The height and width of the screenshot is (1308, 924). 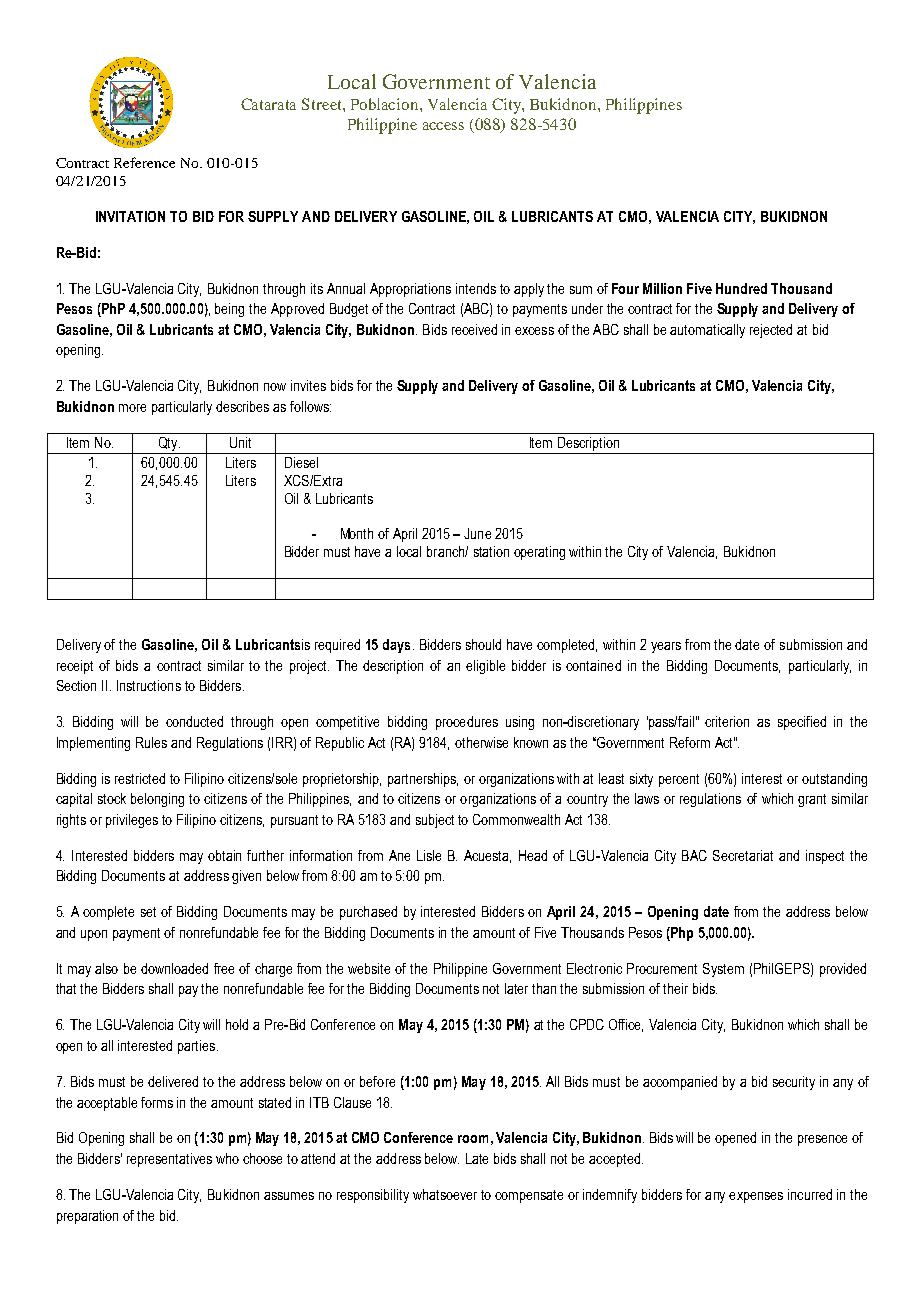 What do you see at coordinates (474, 329) in the screenshot?
I see `received` at bounding box center [474, 329].
